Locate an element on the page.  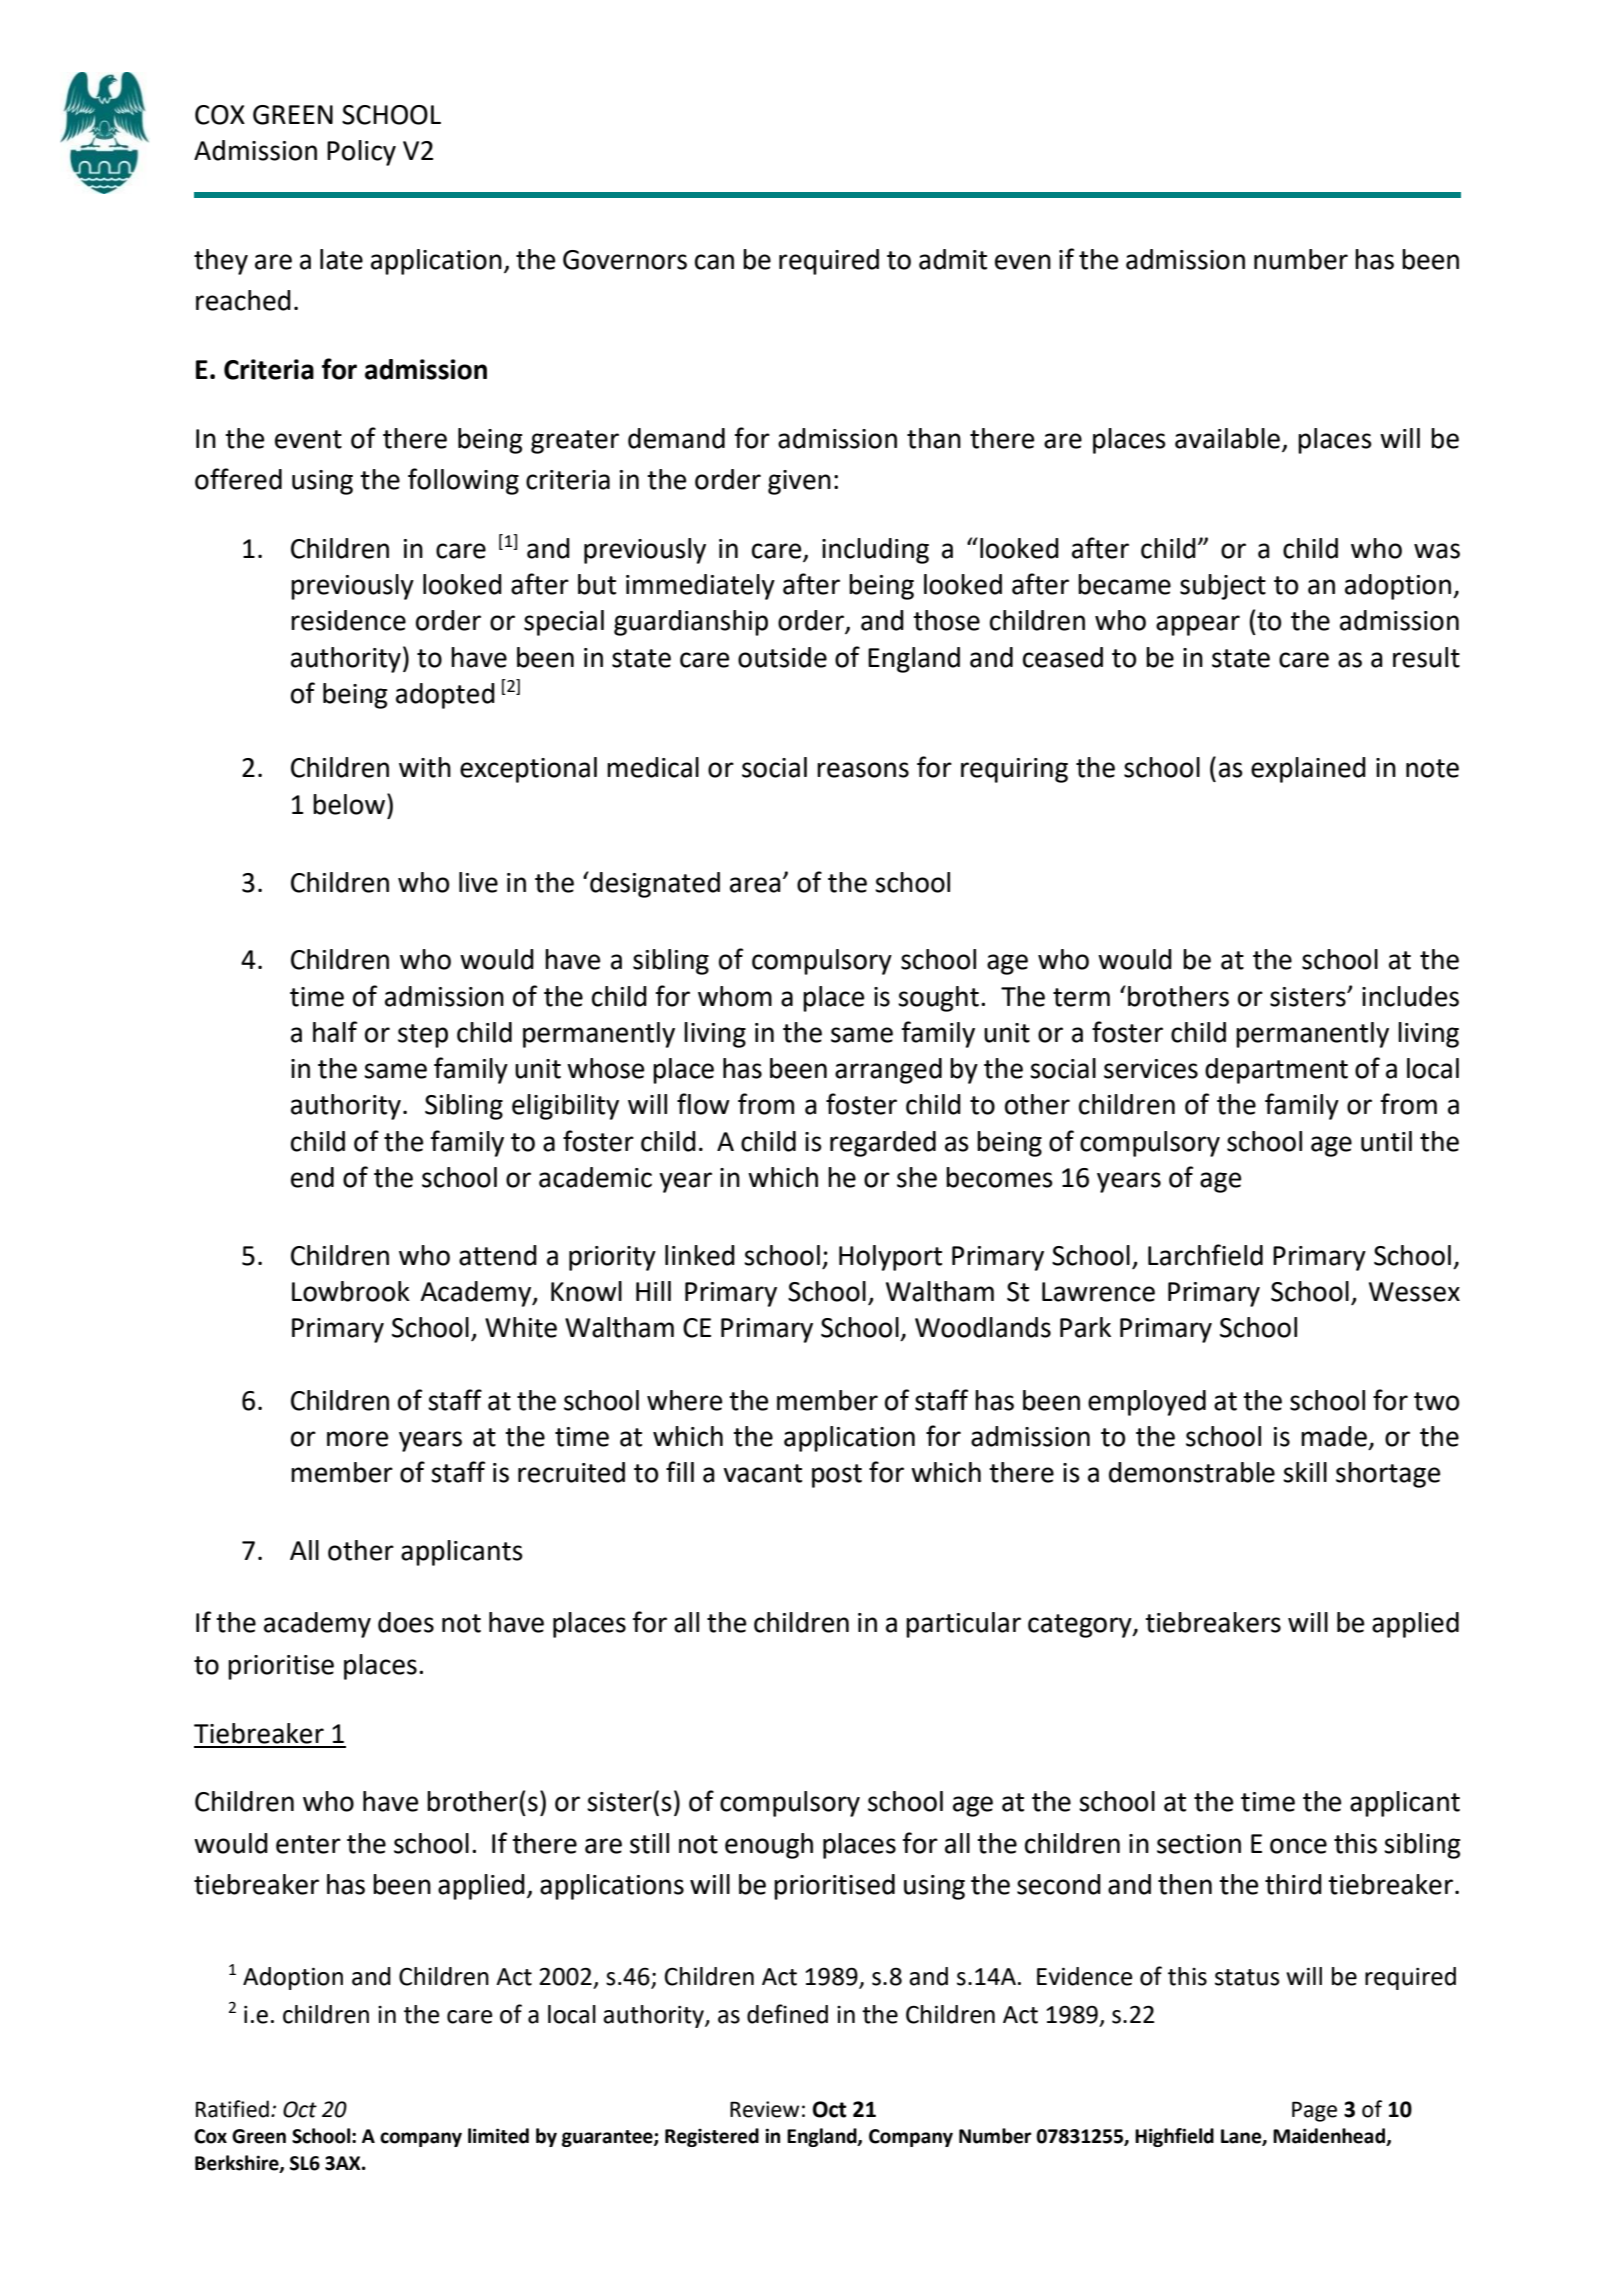
late is located at coordinates (341, 259).
